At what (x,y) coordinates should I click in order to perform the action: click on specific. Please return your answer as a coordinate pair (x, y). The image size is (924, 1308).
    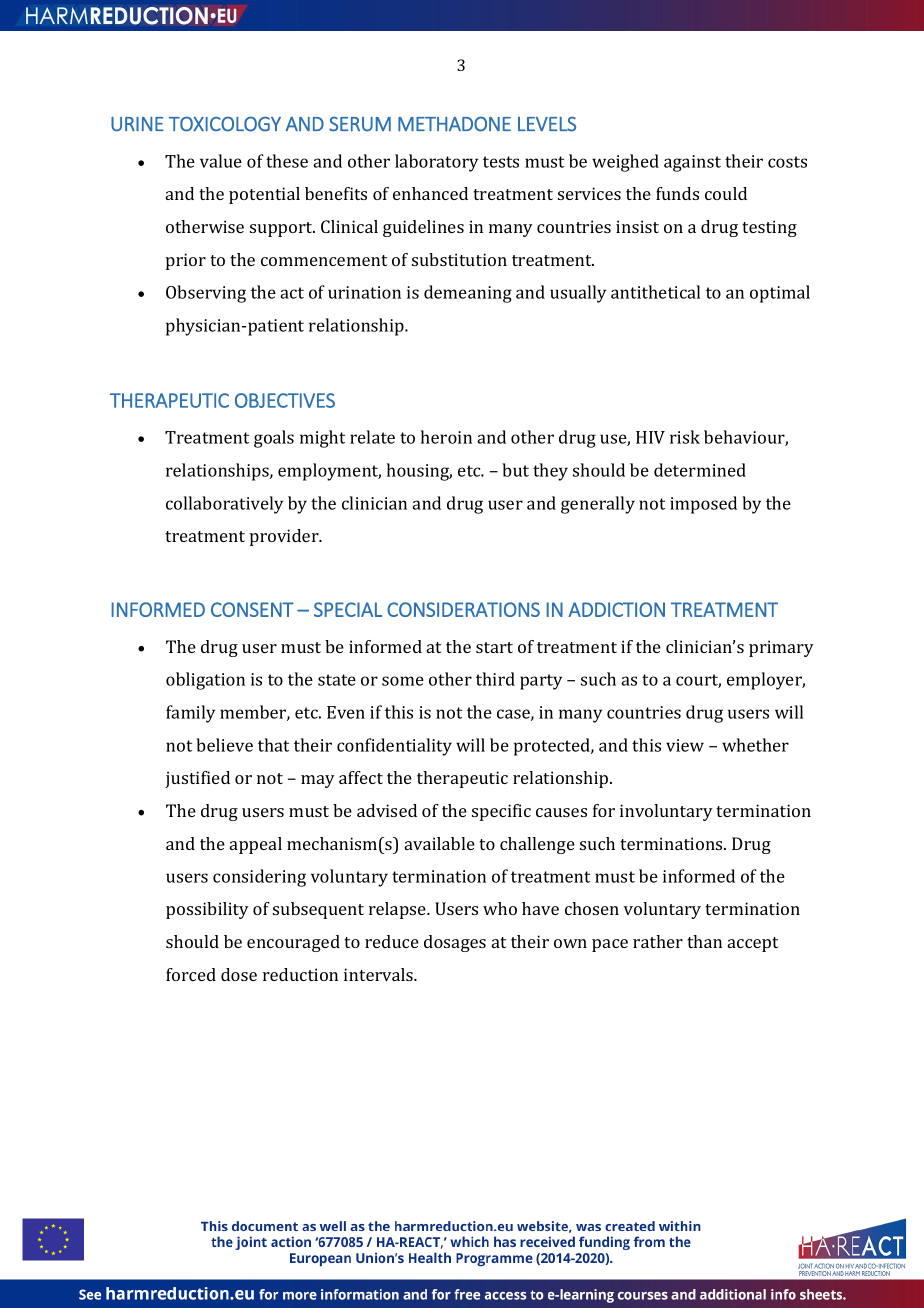
    Looking at the image, I should click on (501, 812).
